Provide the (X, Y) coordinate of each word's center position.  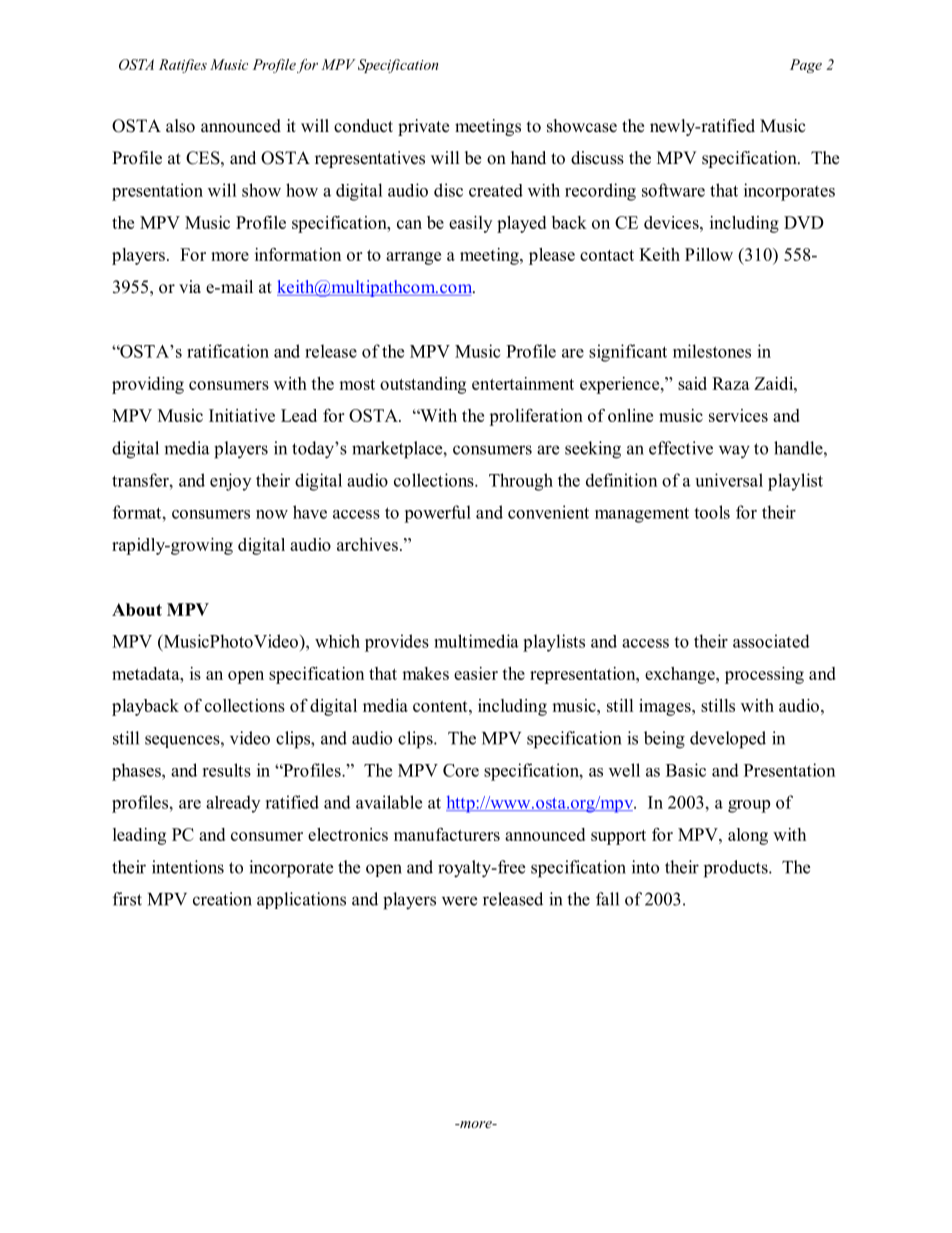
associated (771, 641)
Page (806, 66)
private (423, 127)
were (459, 901)
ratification (228, 351)
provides (397, 643)
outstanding (423, 385)
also (180, 126)
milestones (712, 351)
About (137, 609)
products (737, 869)
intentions (188, 867)
